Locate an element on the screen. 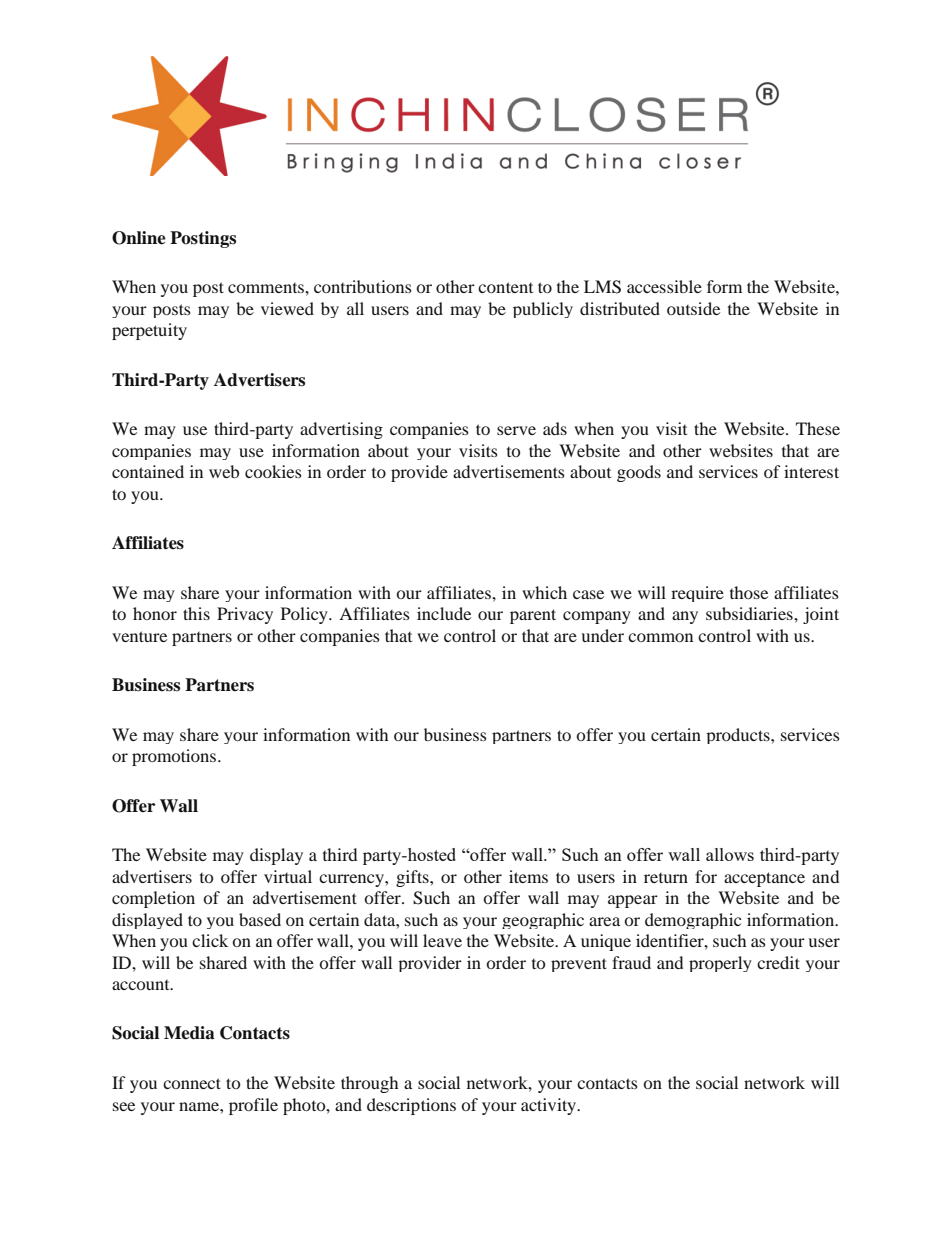  include is located at coordinates (444, 613).
